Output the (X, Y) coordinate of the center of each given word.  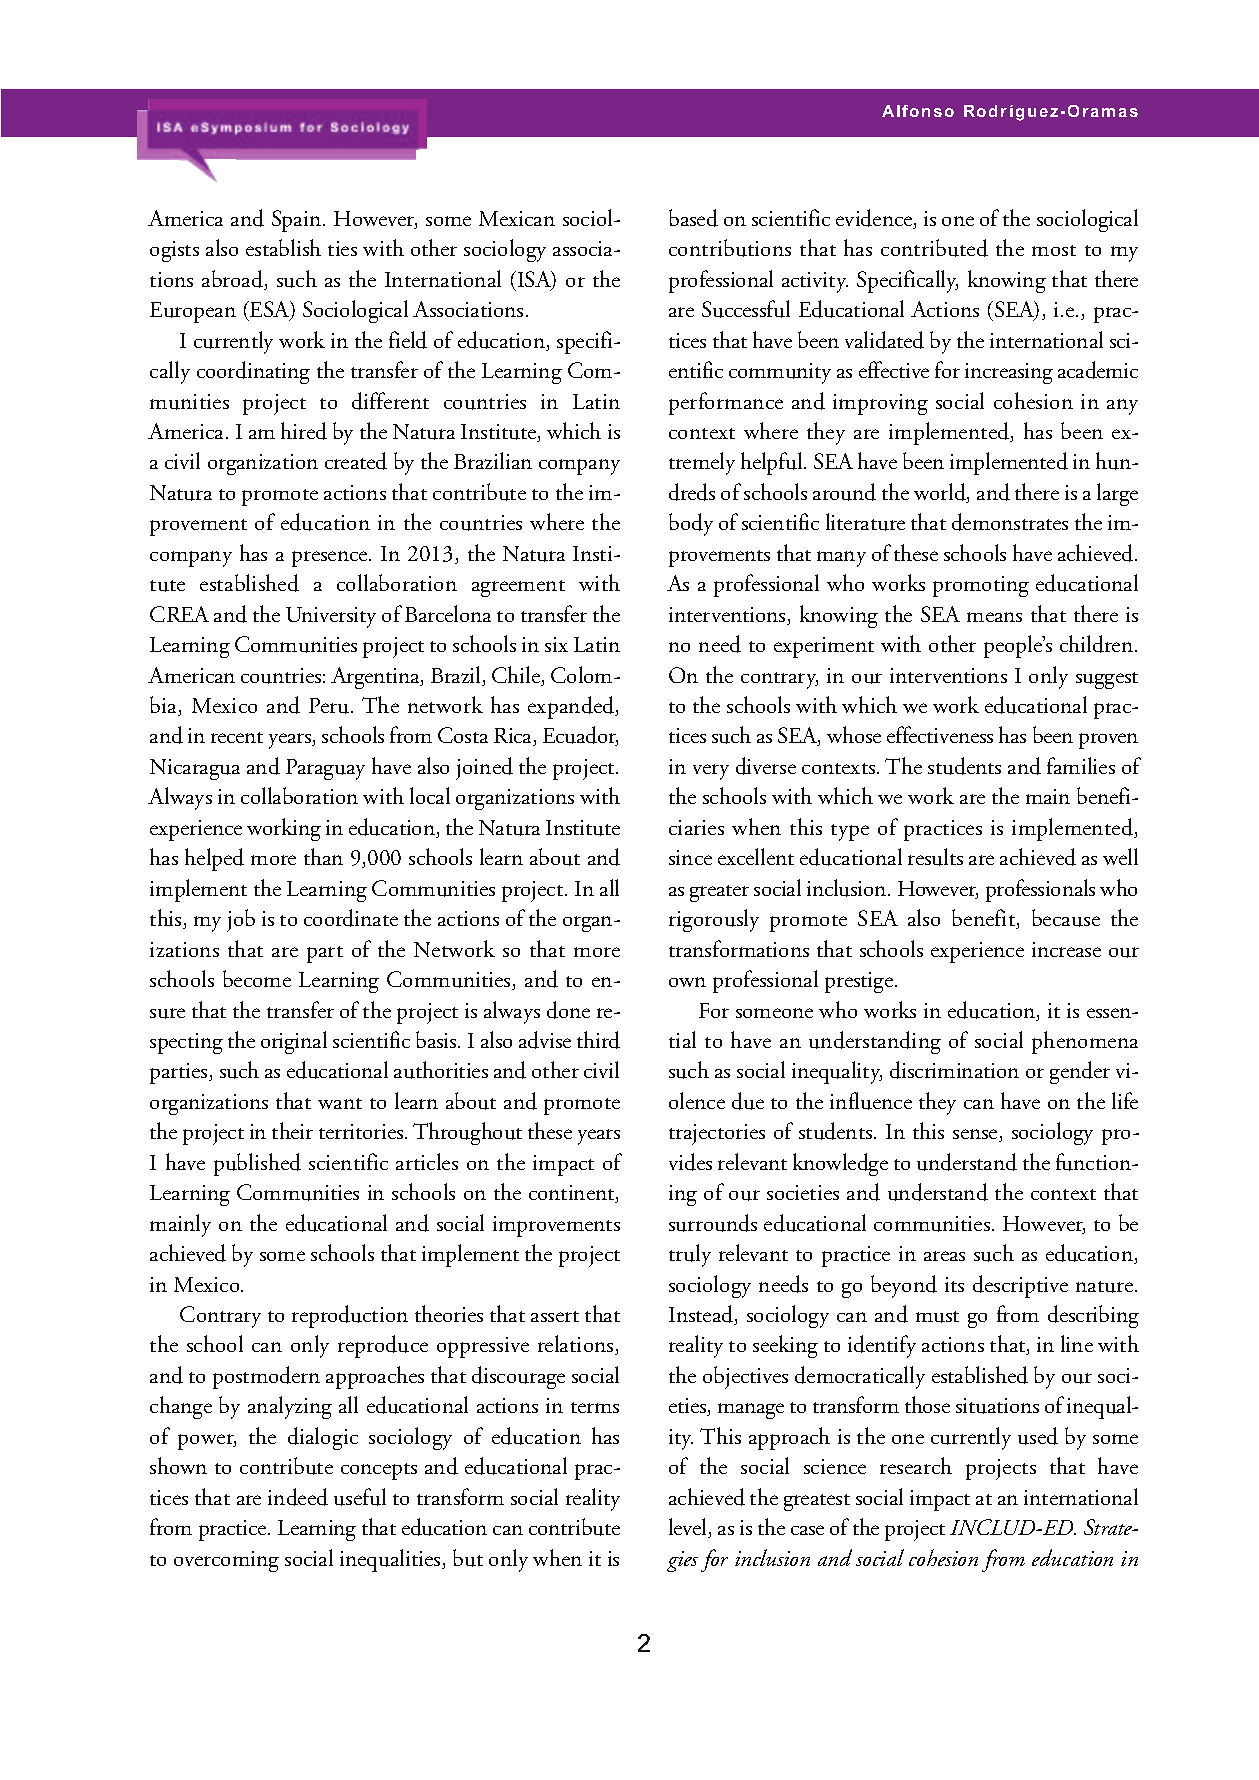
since (690, 857)
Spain (296, 221)
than (323, 856)
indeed (298, 1497)
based (693, 218)
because (1066, 918)
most (1054, 250)
